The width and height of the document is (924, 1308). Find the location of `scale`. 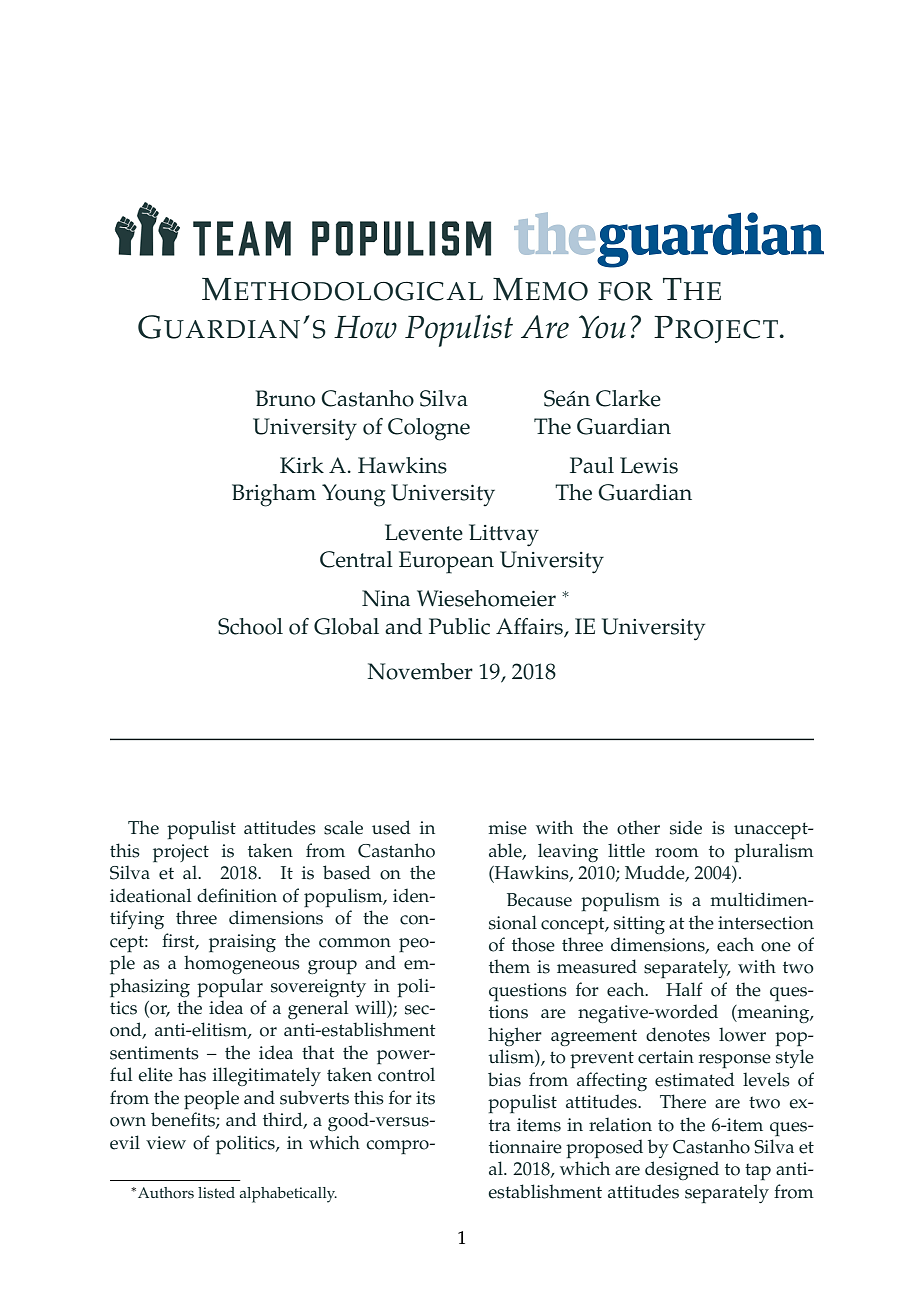

scale is located at coordinates (343, 827).
